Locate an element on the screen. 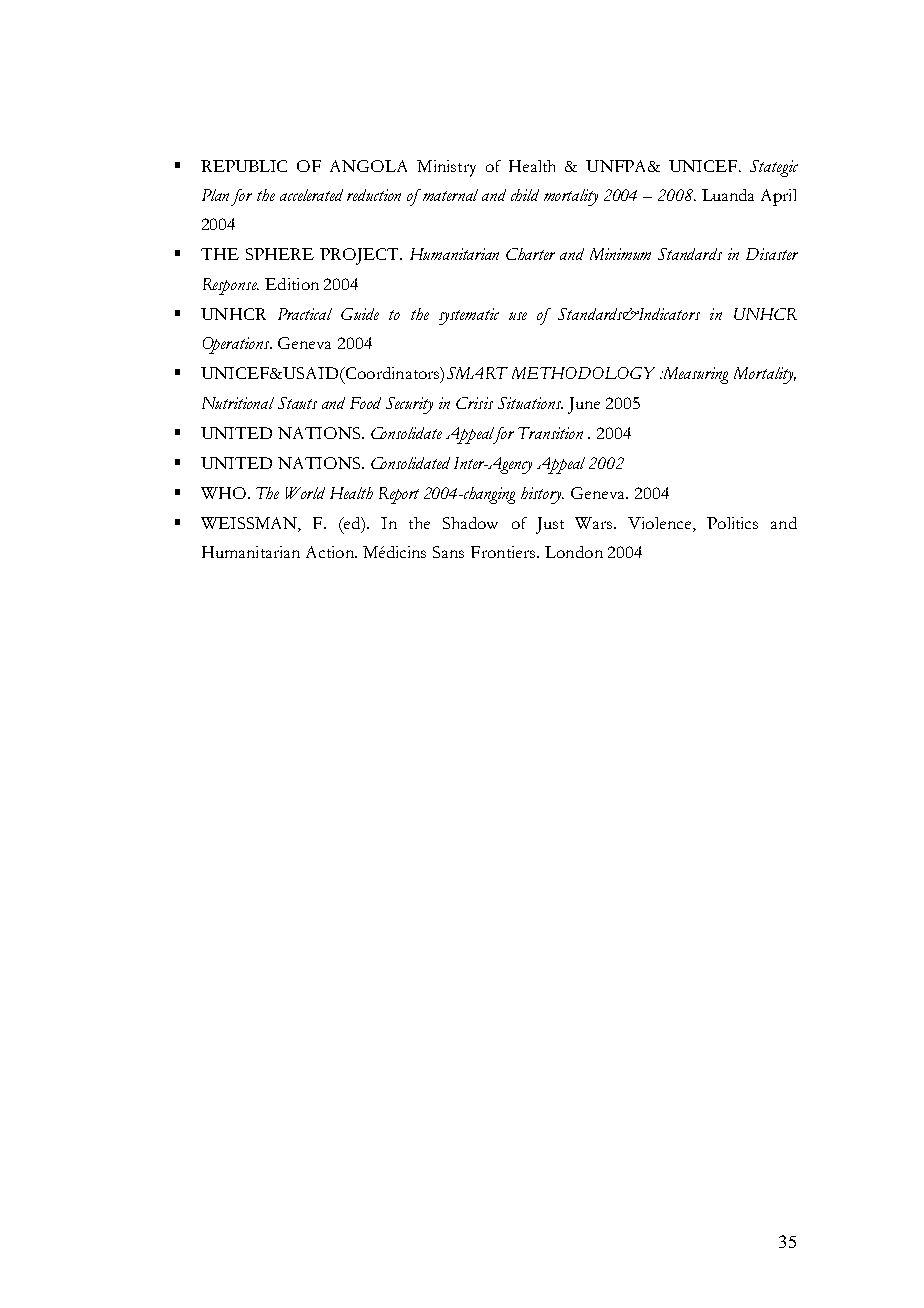 The width and height of the screenshot is (924, 1308). June is located at coordinates (584, 405).
